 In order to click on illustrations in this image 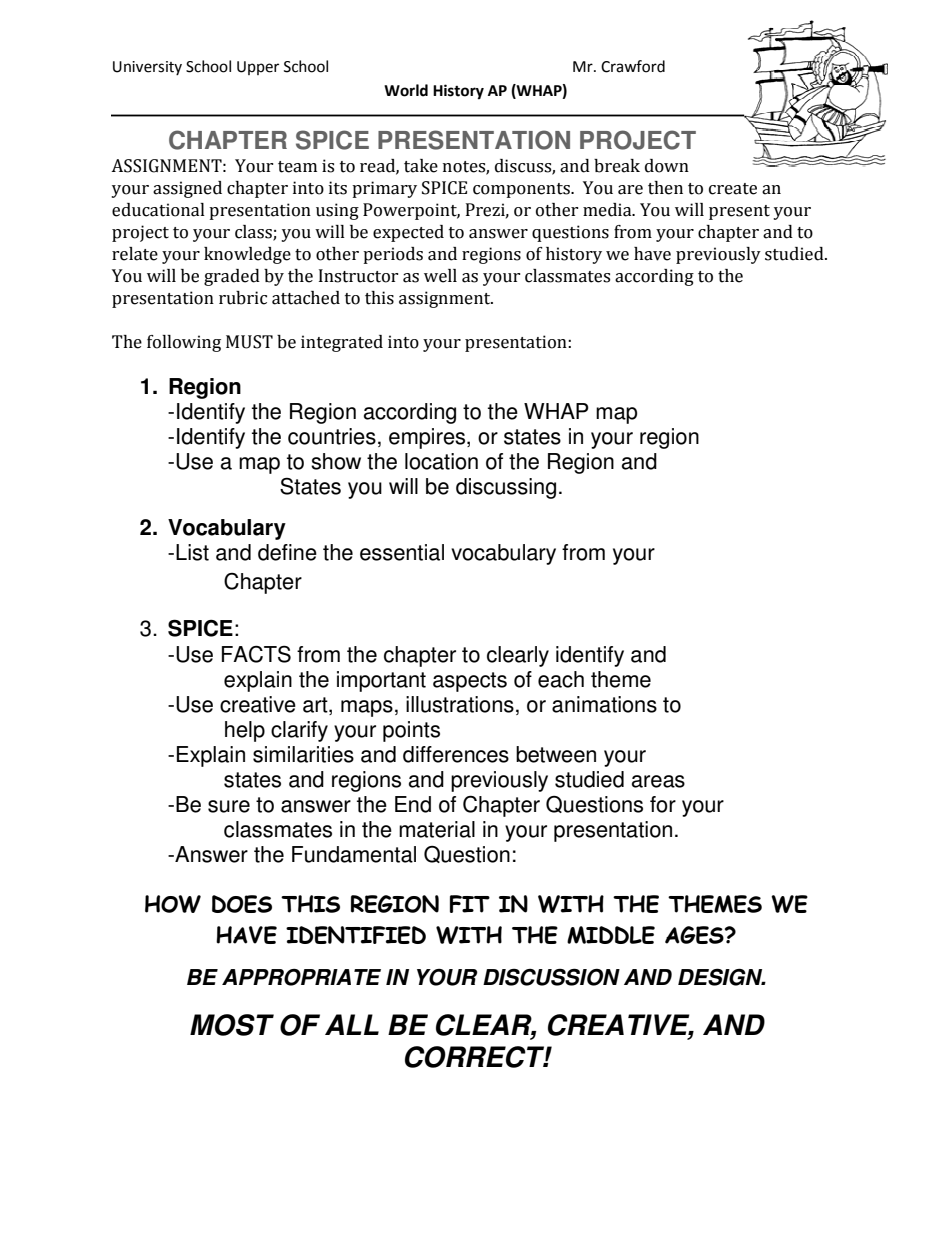, I will do `click(460, 704)`.
